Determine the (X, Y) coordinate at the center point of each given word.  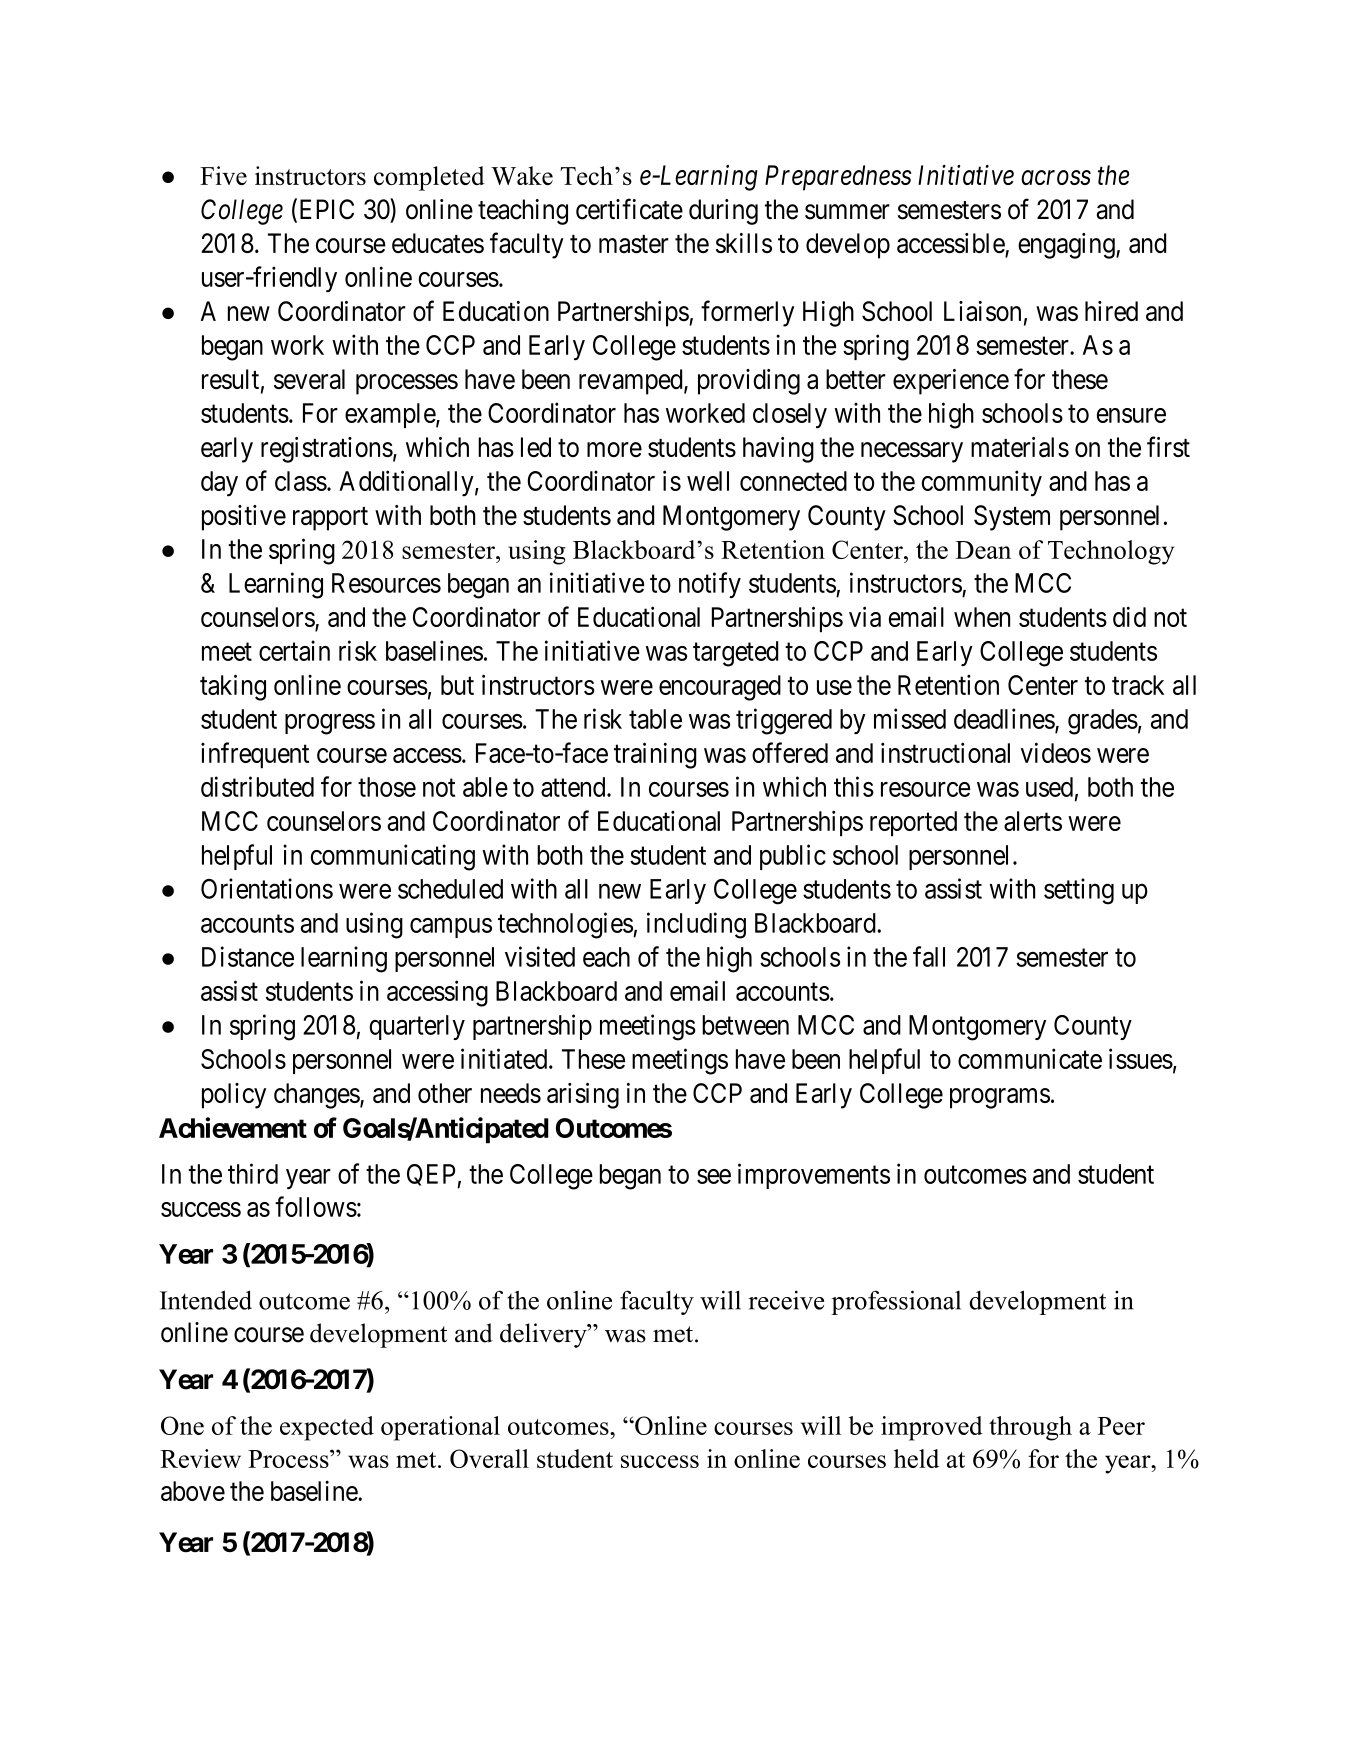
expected (327, 1428)
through (1030, 1428)
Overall (489, 1458)
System (1012, 518)
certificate (629, 209)
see (714, 1176)
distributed (257, 786)
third (253, 1173)
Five (223, 175)
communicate (1030, 1058)
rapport (330, 519)
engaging (1067, 246)
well (708, 481)
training (655, 755)
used (1049, 787)
